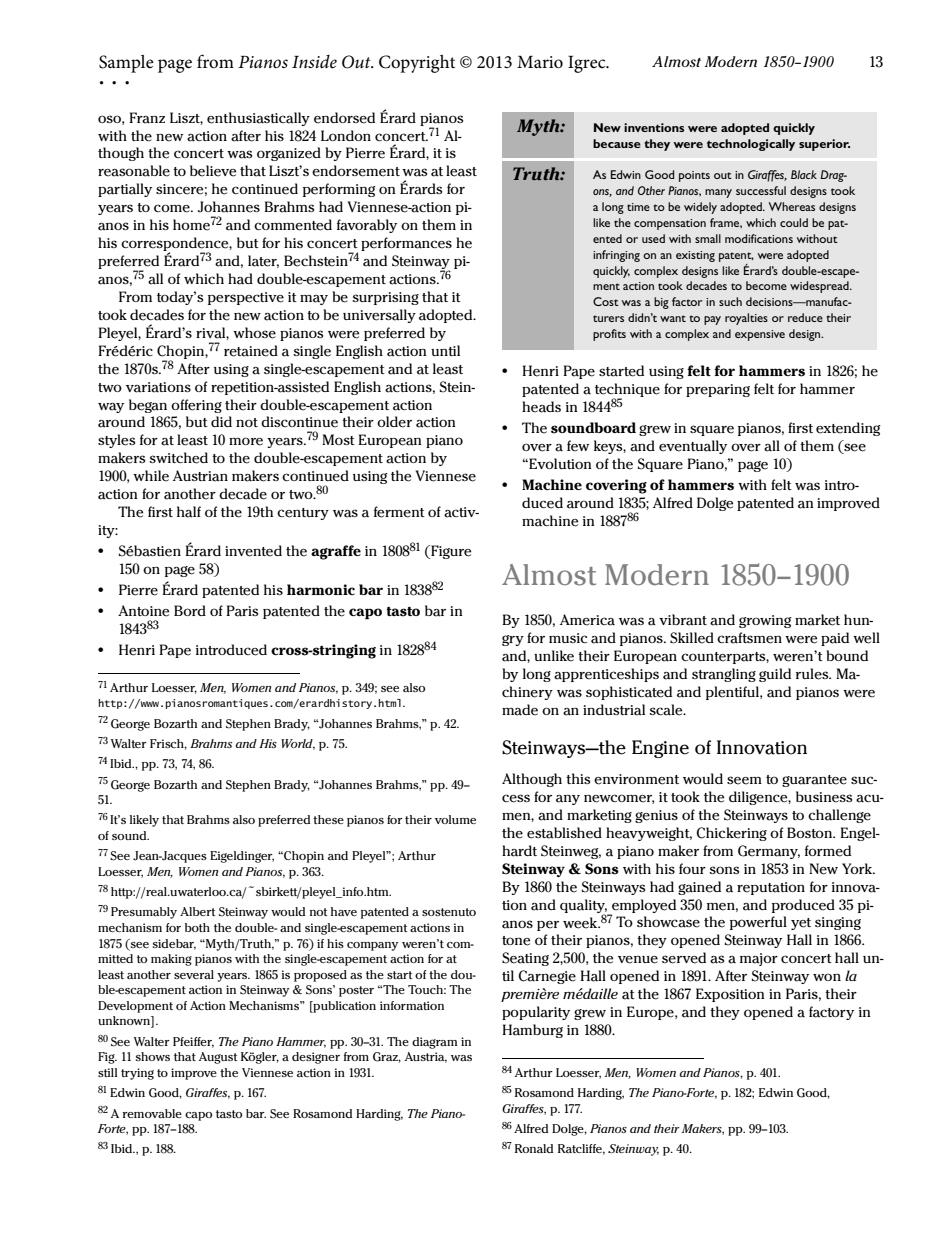 This screenshot has height=1235, width=952. I want to click on Franz, so click(147, 118).
